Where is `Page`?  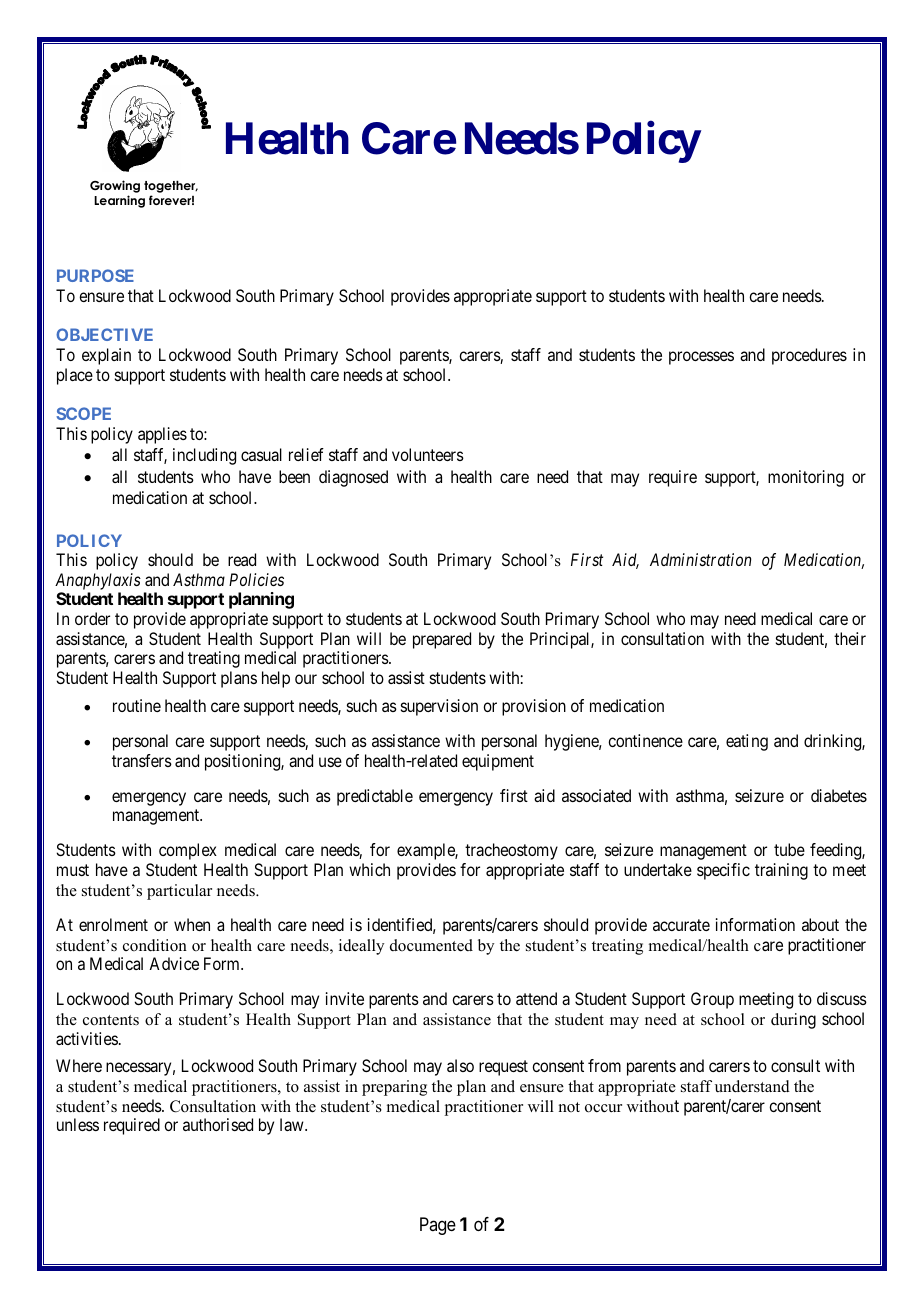
Page is located at coordinates (438, 1226).
